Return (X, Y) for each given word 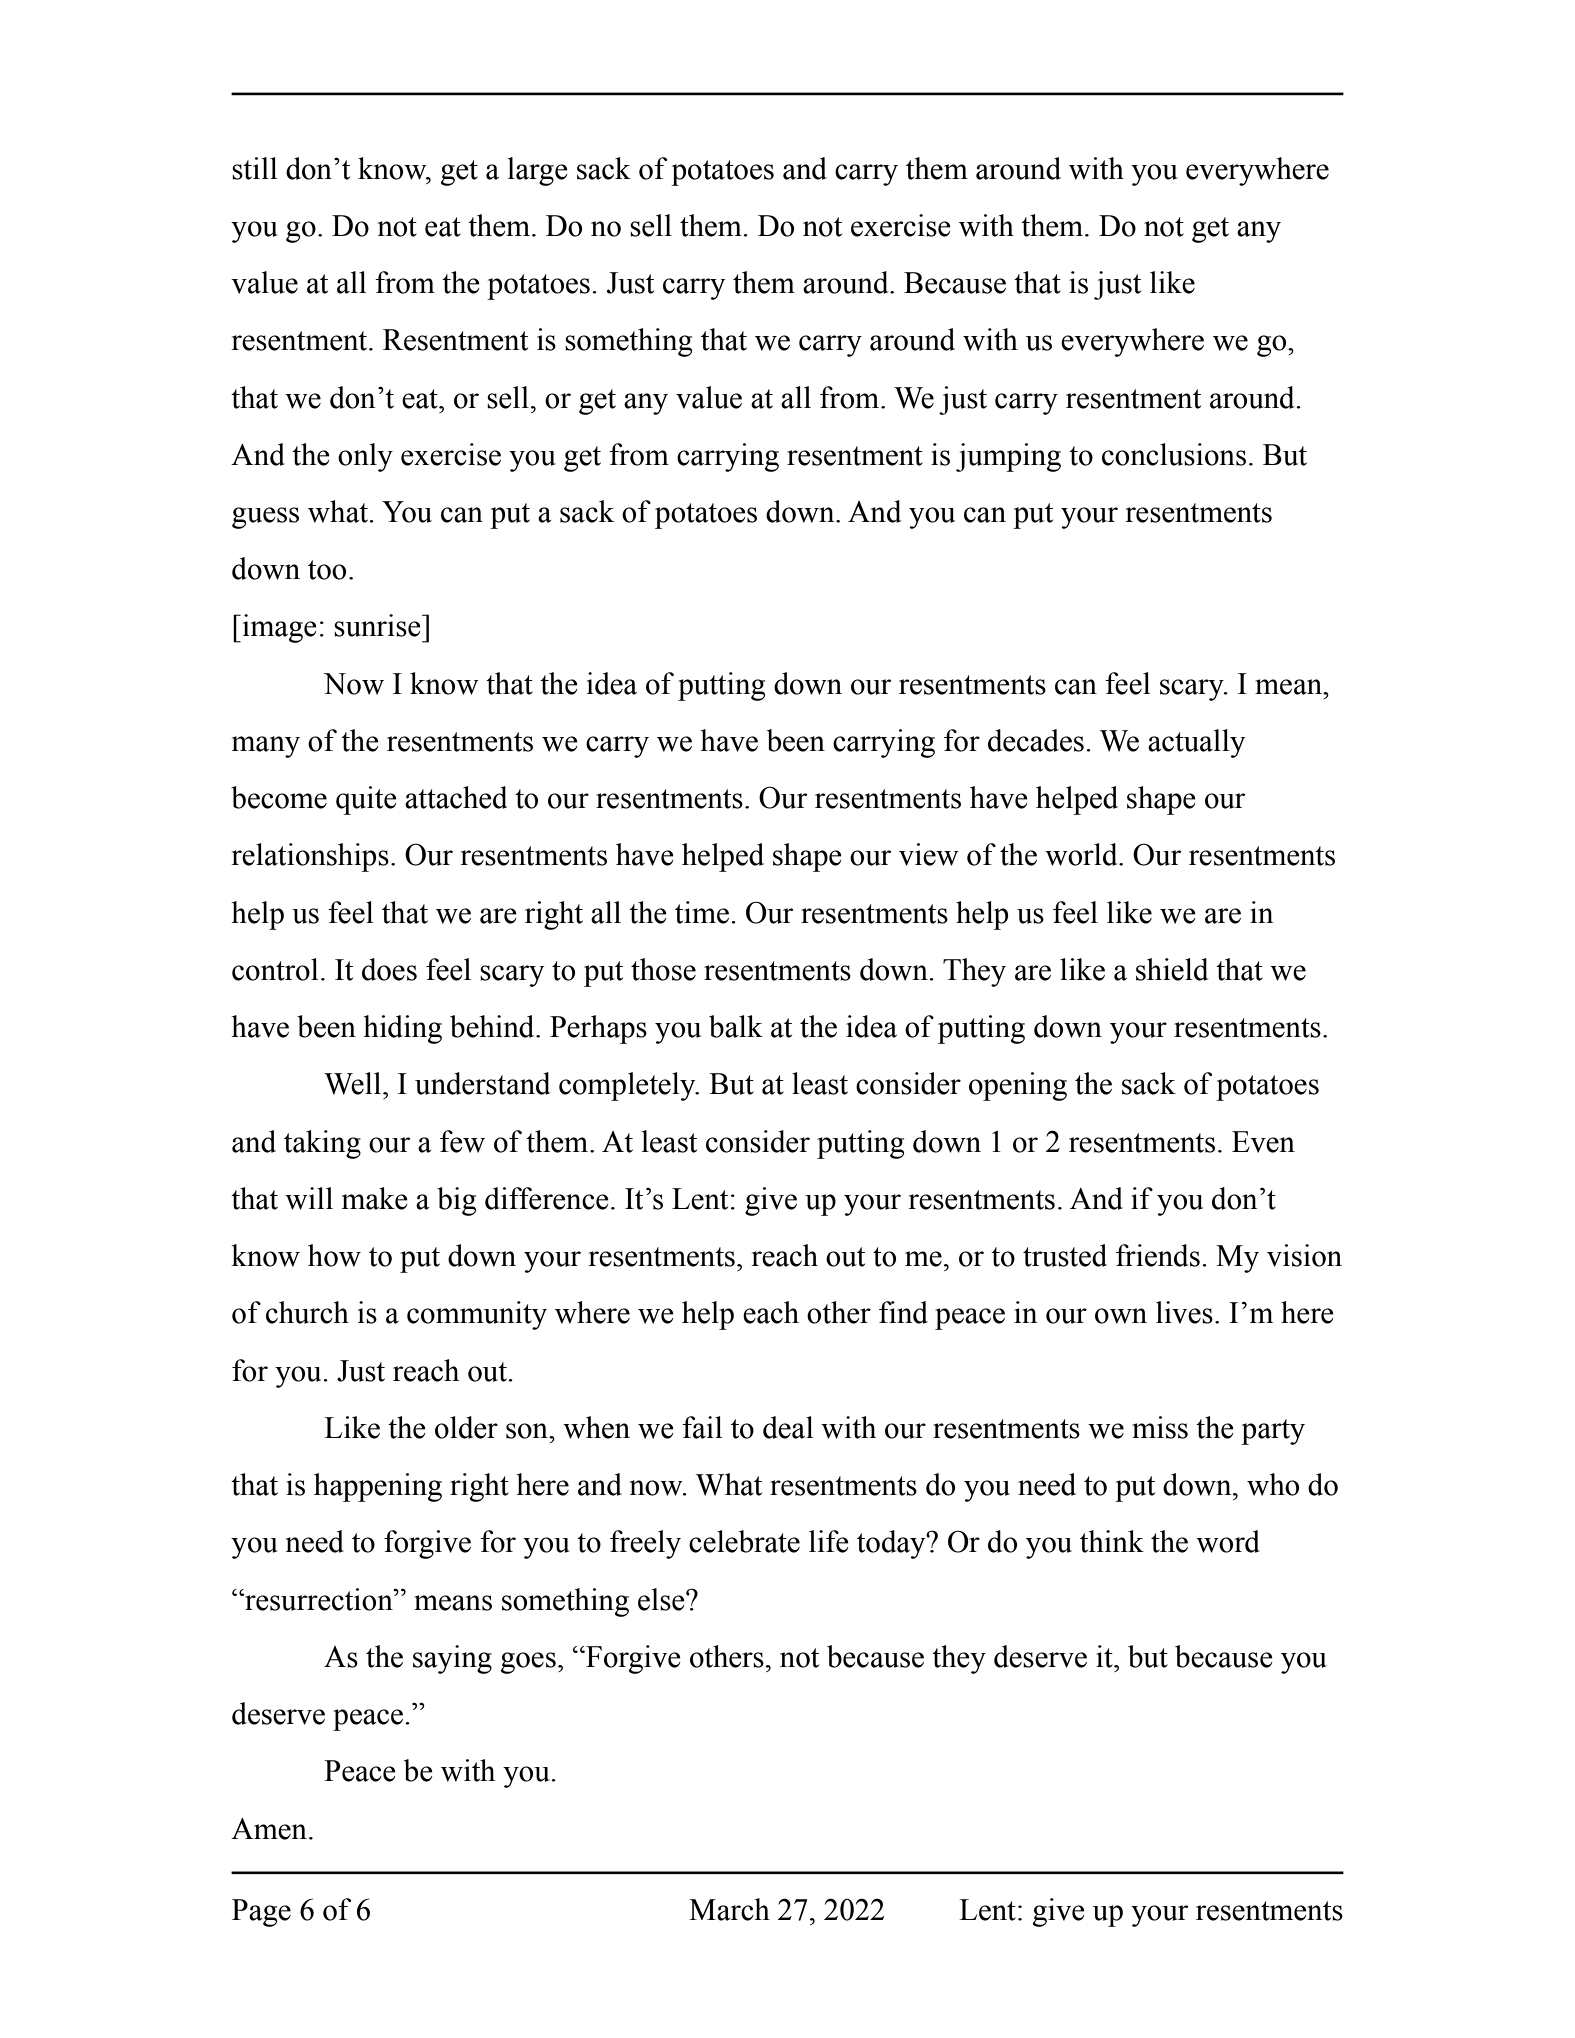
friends (1158, 1255)
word (1228, 1541)
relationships (310, 857)
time (702, 912)
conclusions (1174, 454)
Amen (269, 1829)
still (254, 168)
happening (378, 1487)
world (1082, 854)
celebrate (744, 1541)
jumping (1008, 457)
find (903, 1312)
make (375, 1198)
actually (1196, 743)
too (327, 570)
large (538, 171)
